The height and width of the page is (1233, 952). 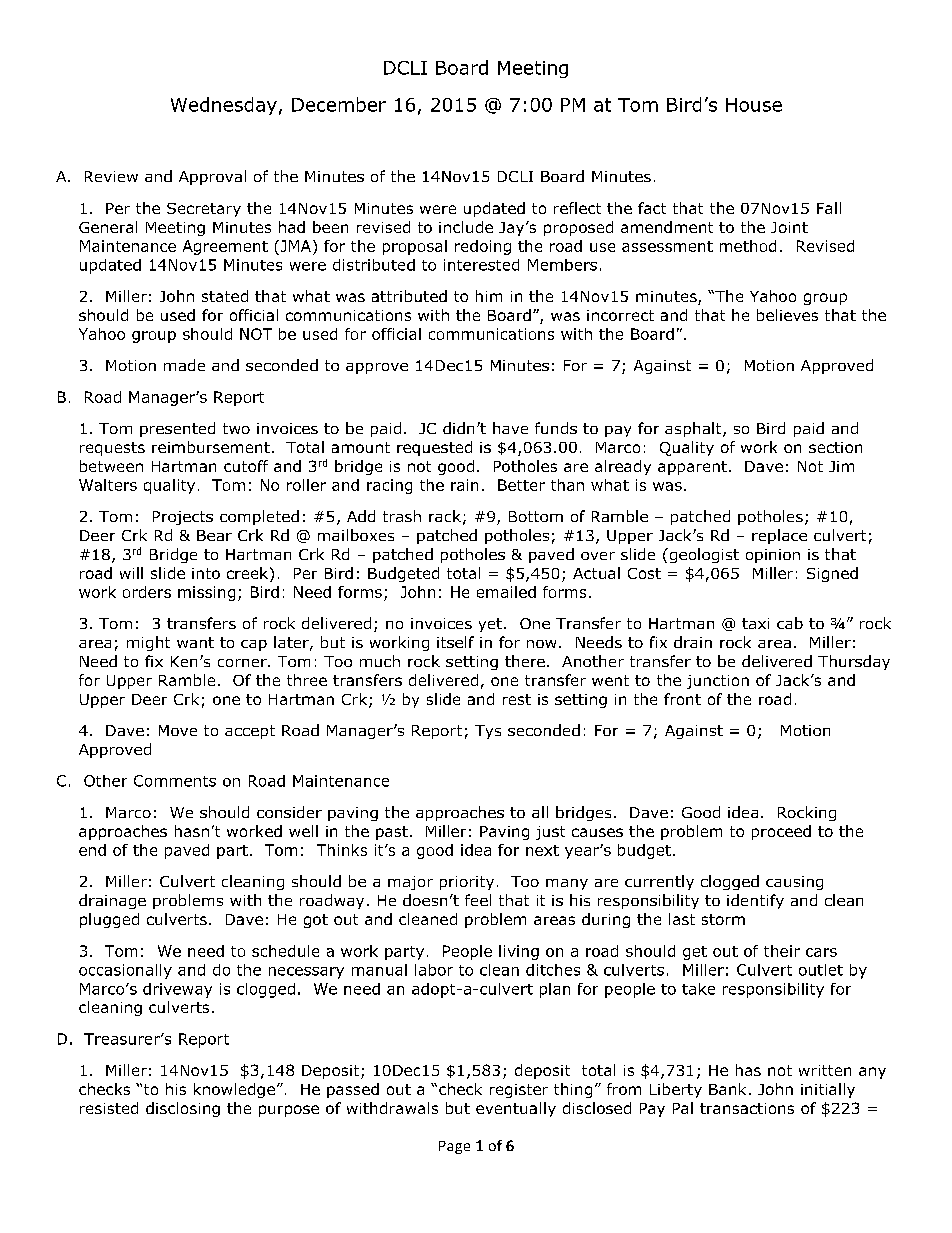 I want to click on junction, so click(x=718, y=682).
